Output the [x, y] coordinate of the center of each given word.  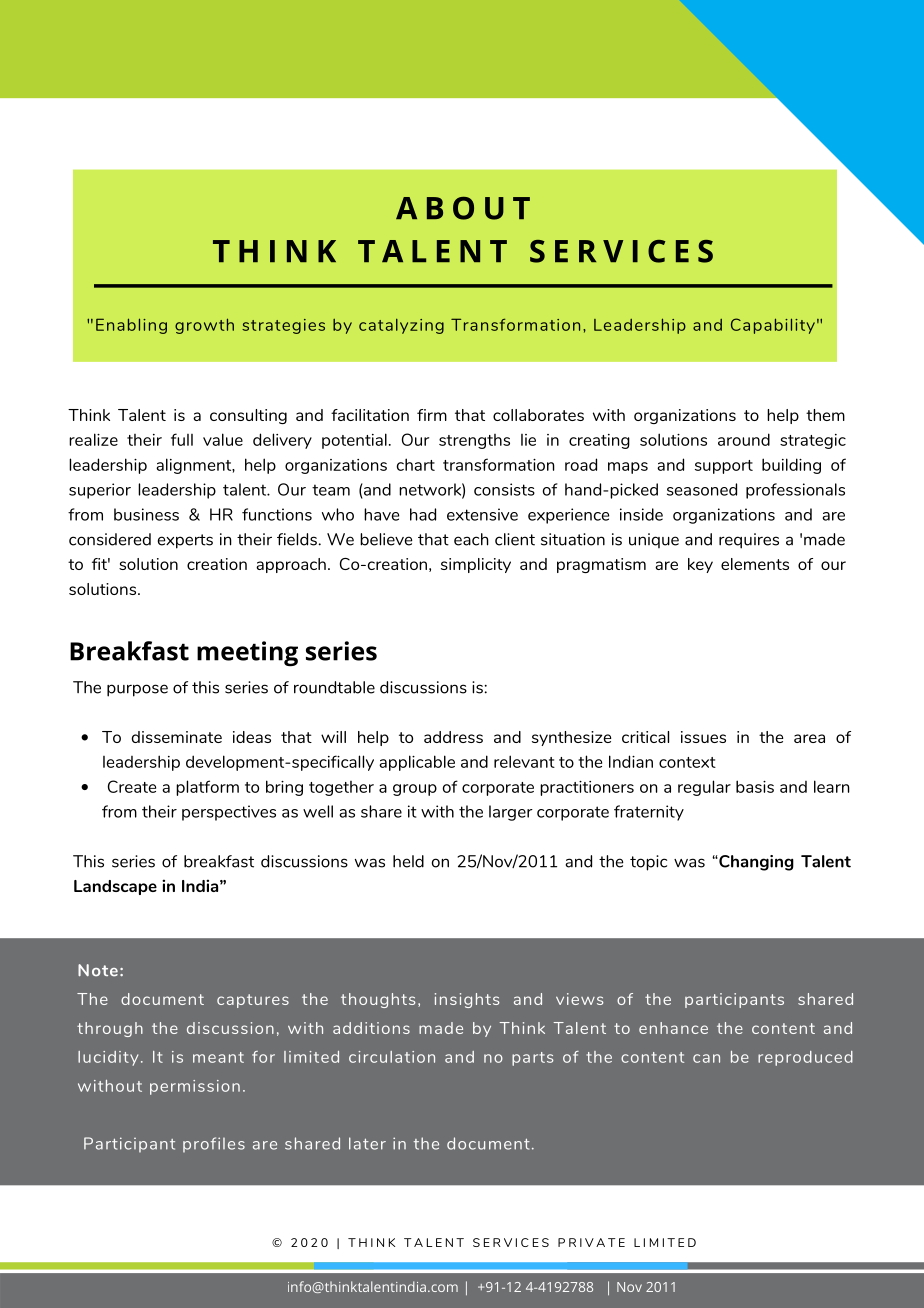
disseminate [177, 737]
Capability [773, 326]
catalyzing [401, 326]
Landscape [115, 887]
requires [749, 541]
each [471, 539]
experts [185, 541]
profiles [214, 1145]
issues [703, 737]
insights [467, 1000]
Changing [755, 863]
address [453, 737]
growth [204, 326]
